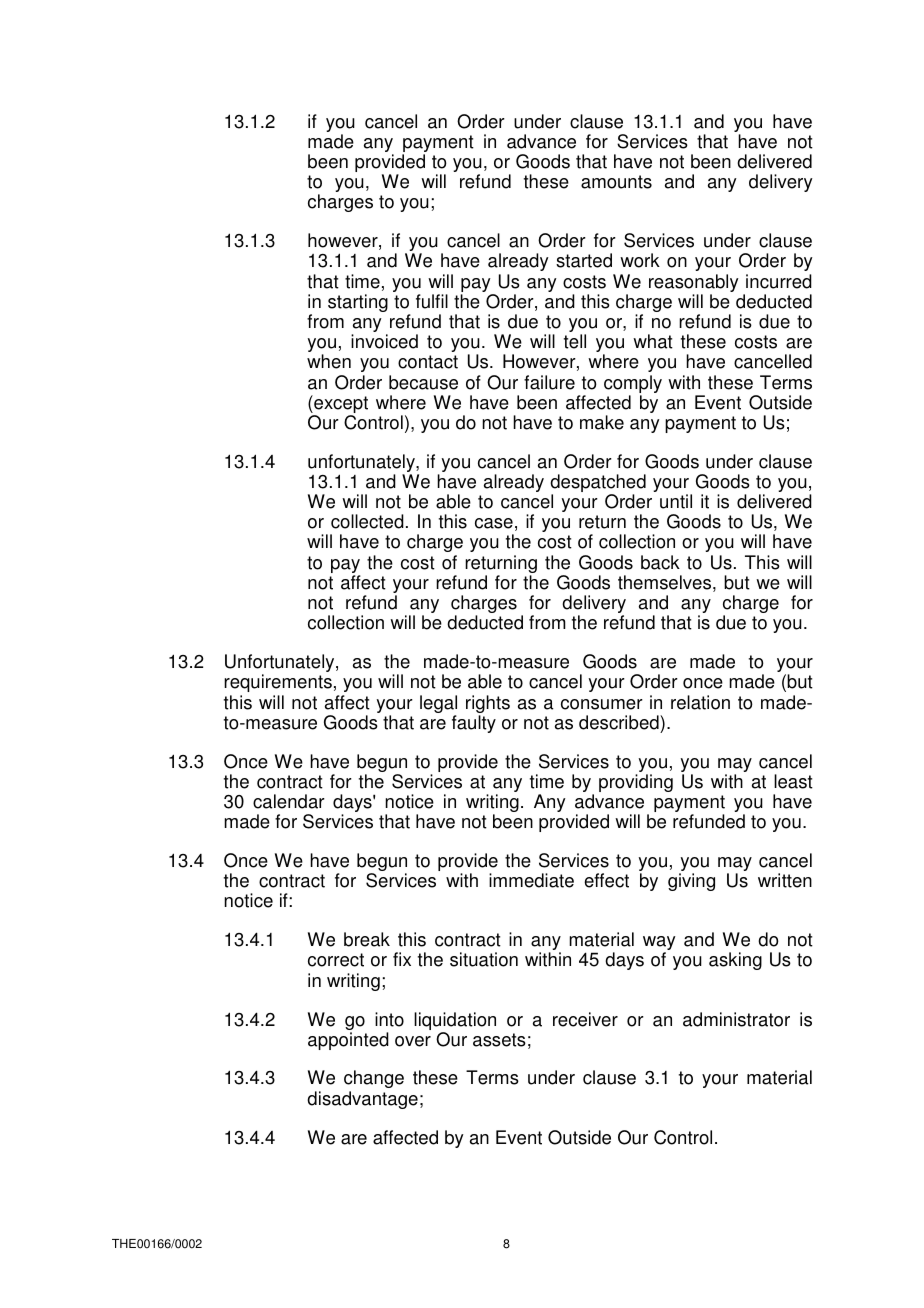 The height and width of the page is (1308, 924). What do you see at coordinates (499, 1040) in the page?
I see `assets` at bounding box center [499, 1040].
